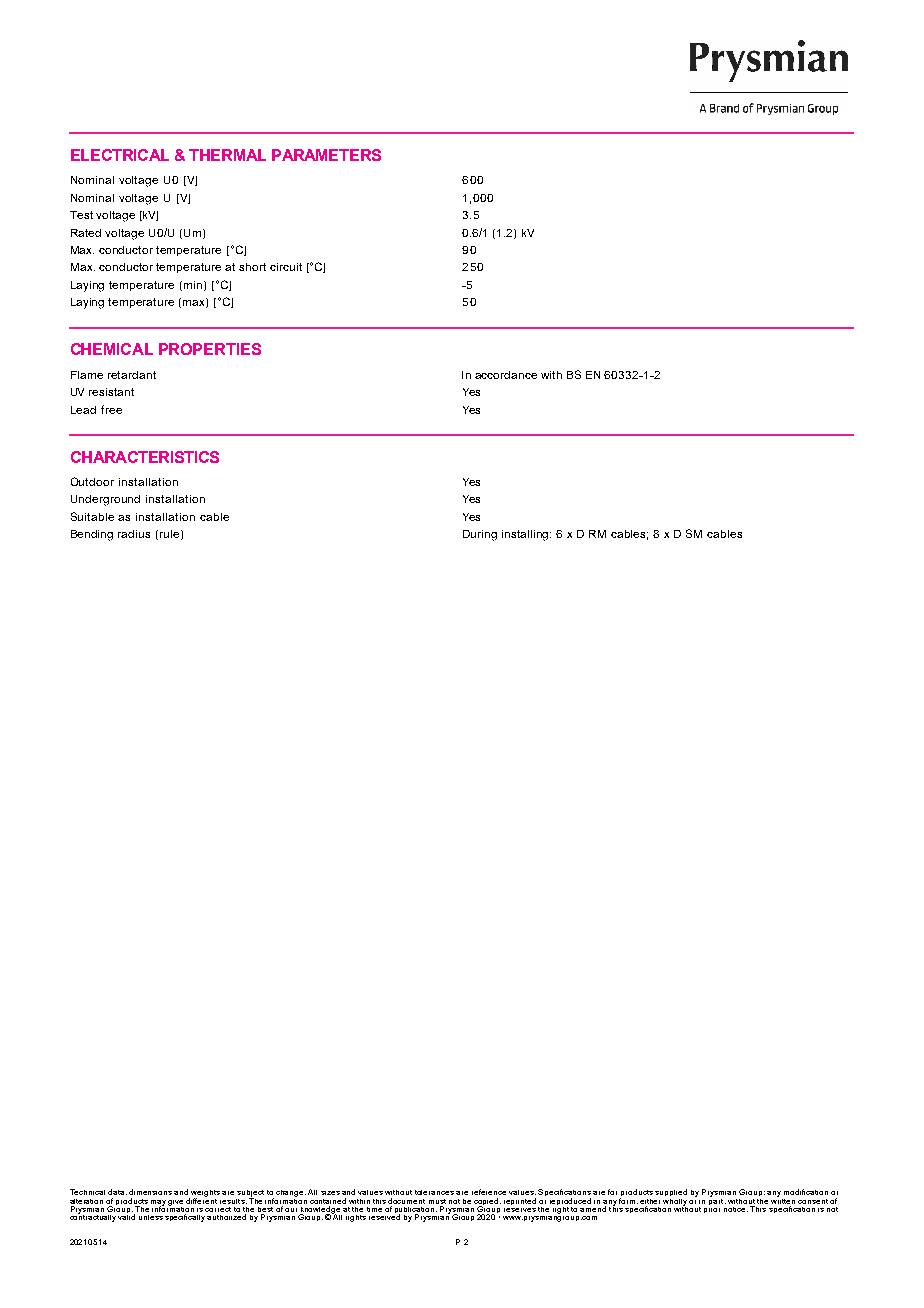 Image resolution: width=924 pixels, height=1308 pixels. I want to click on tolerances, so click(434, 1192).
